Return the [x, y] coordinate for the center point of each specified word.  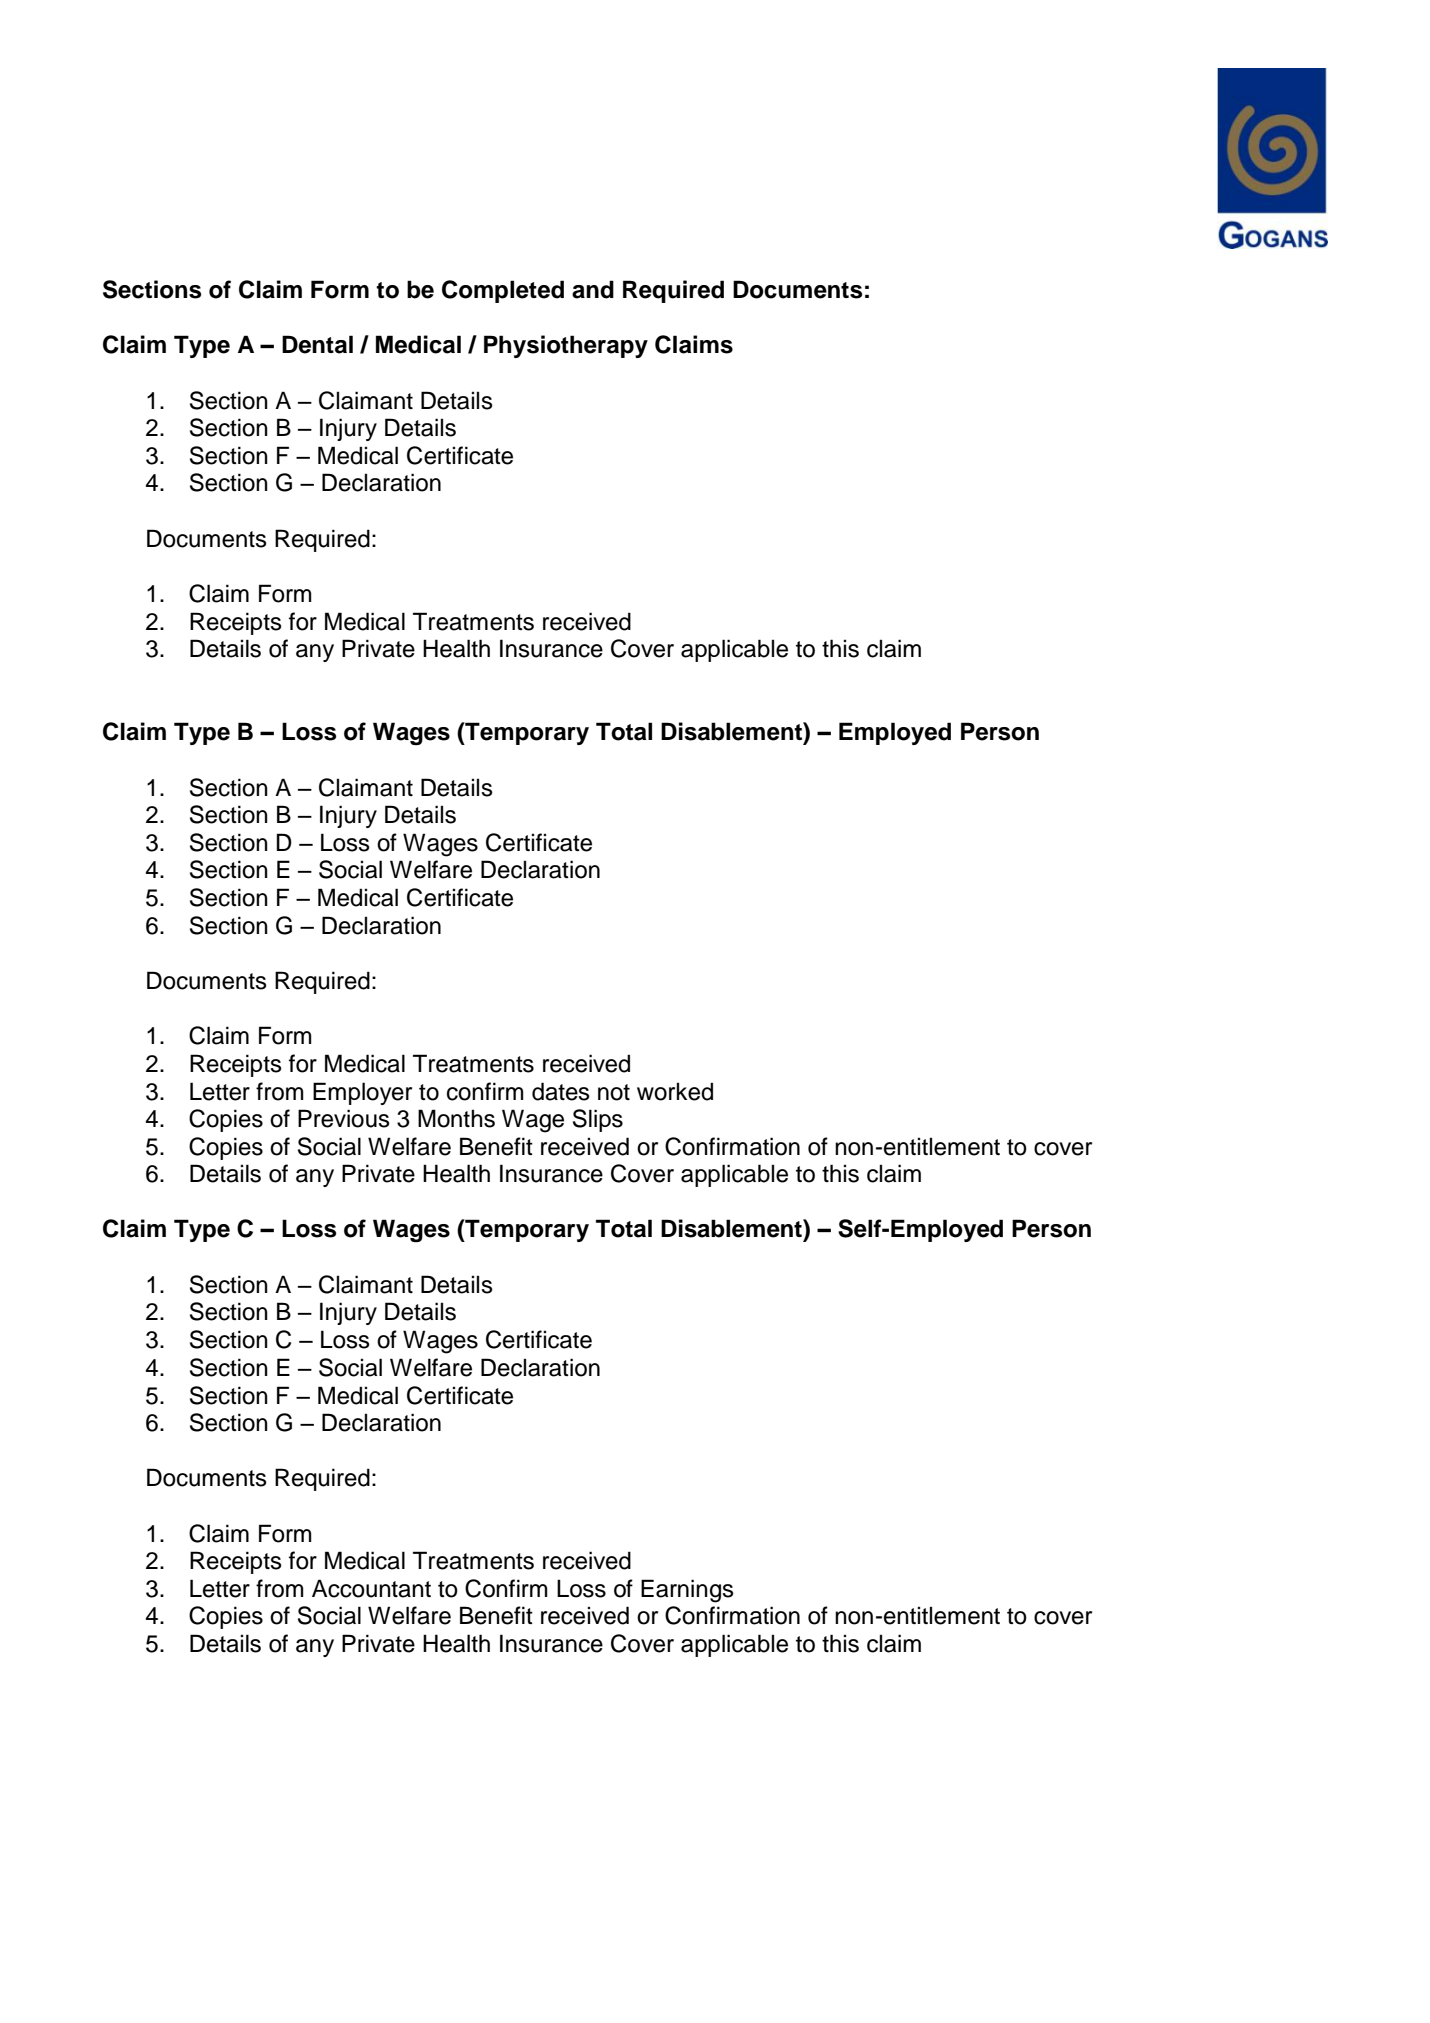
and [593, 289]
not [614, 1092]
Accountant [371, 1588]
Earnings [687, 1591]
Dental [317, 344]
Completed [503, 291]
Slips [598, 1120]
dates [561, 1091]
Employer [362, 1093]
